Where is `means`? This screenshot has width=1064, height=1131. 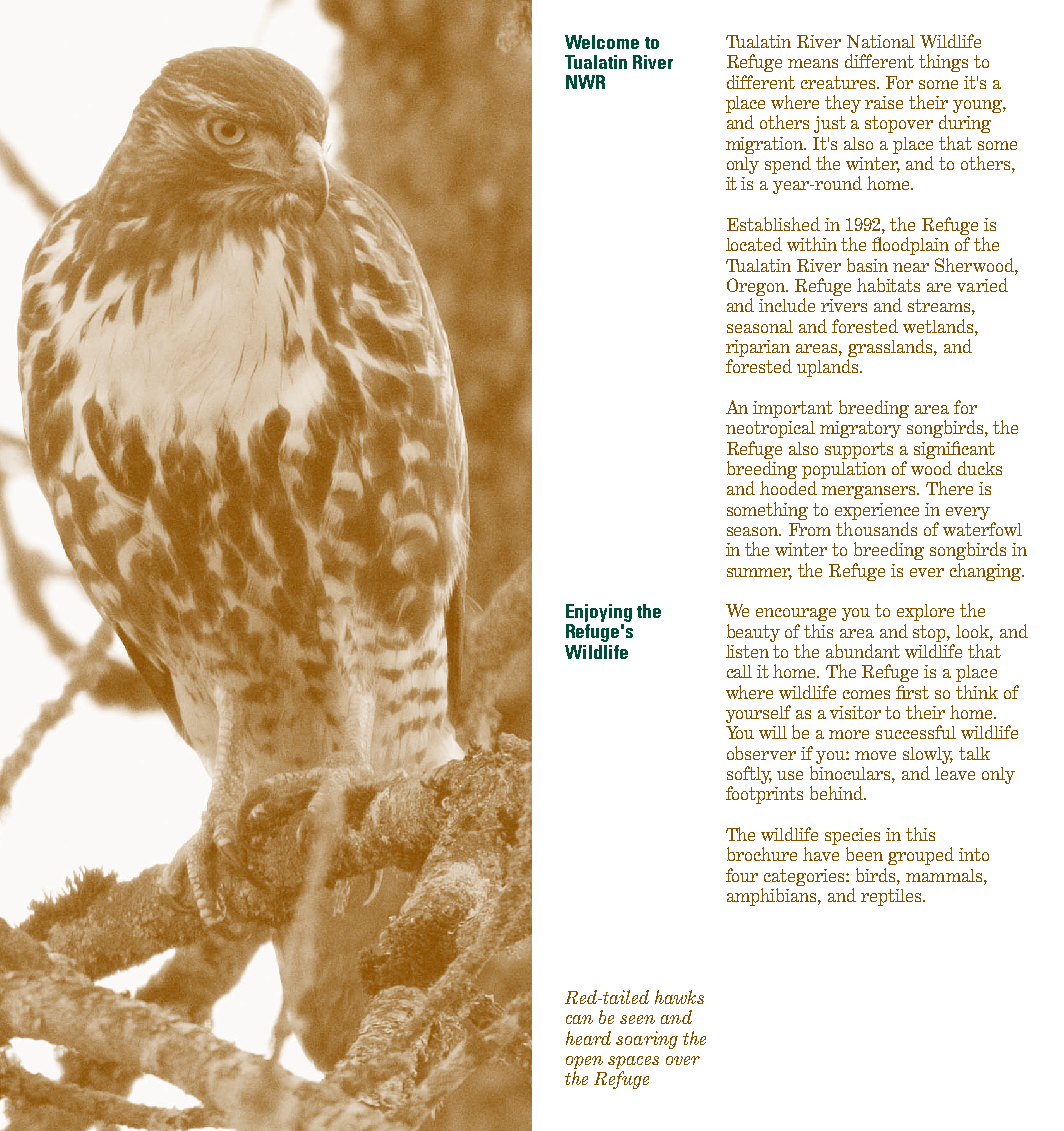 means is located at coordinates (813, 63).
